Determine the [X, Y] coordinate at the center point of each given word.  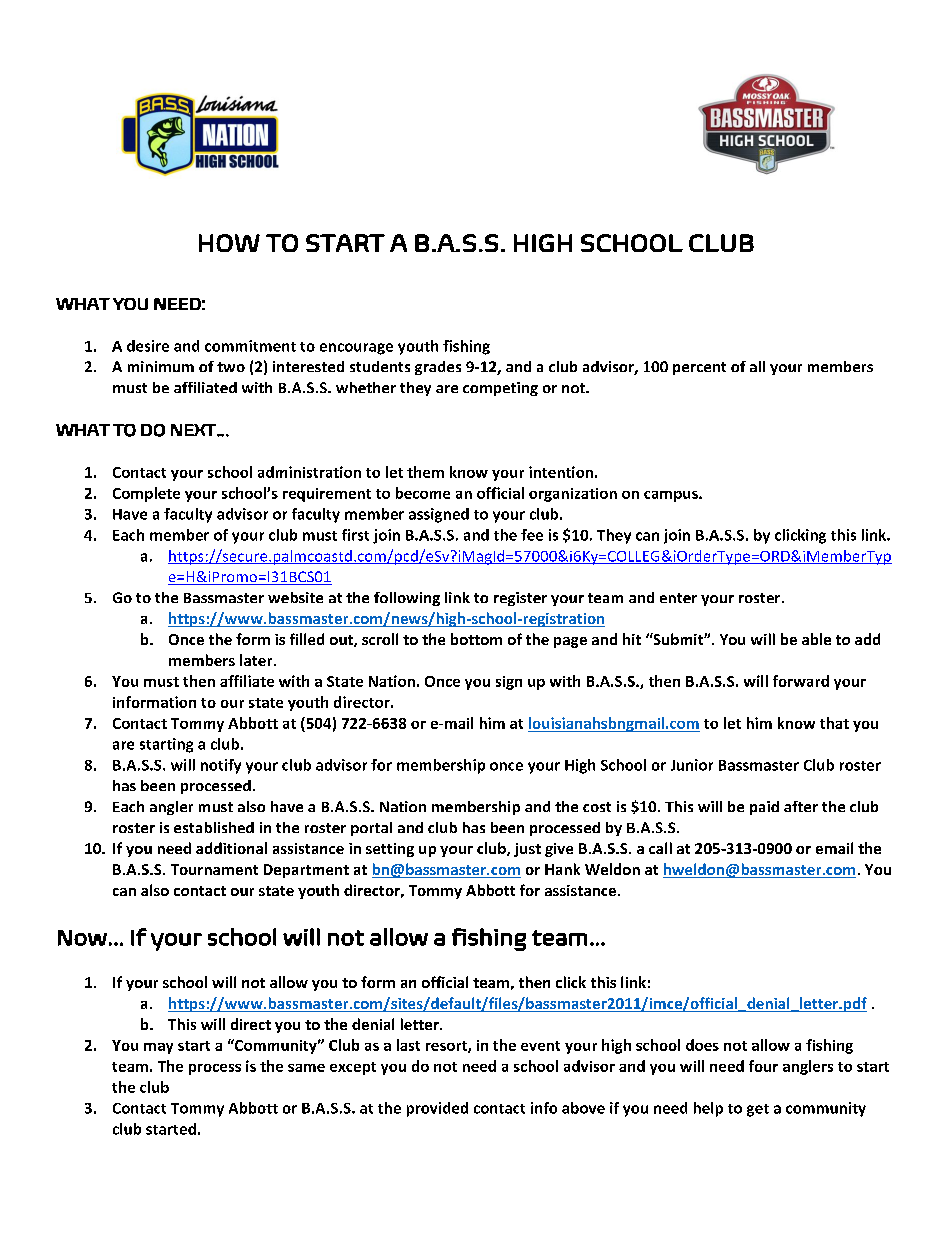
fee [532, 535]
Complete [146, 494]
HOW [229, 243]
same [306, 1068]
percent [699, 368]
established [214, 827]
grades [438, 368]
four [763, 1066]
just [527, 850]
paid [764, 808]
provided [437, 1109]
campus [672, 496]
